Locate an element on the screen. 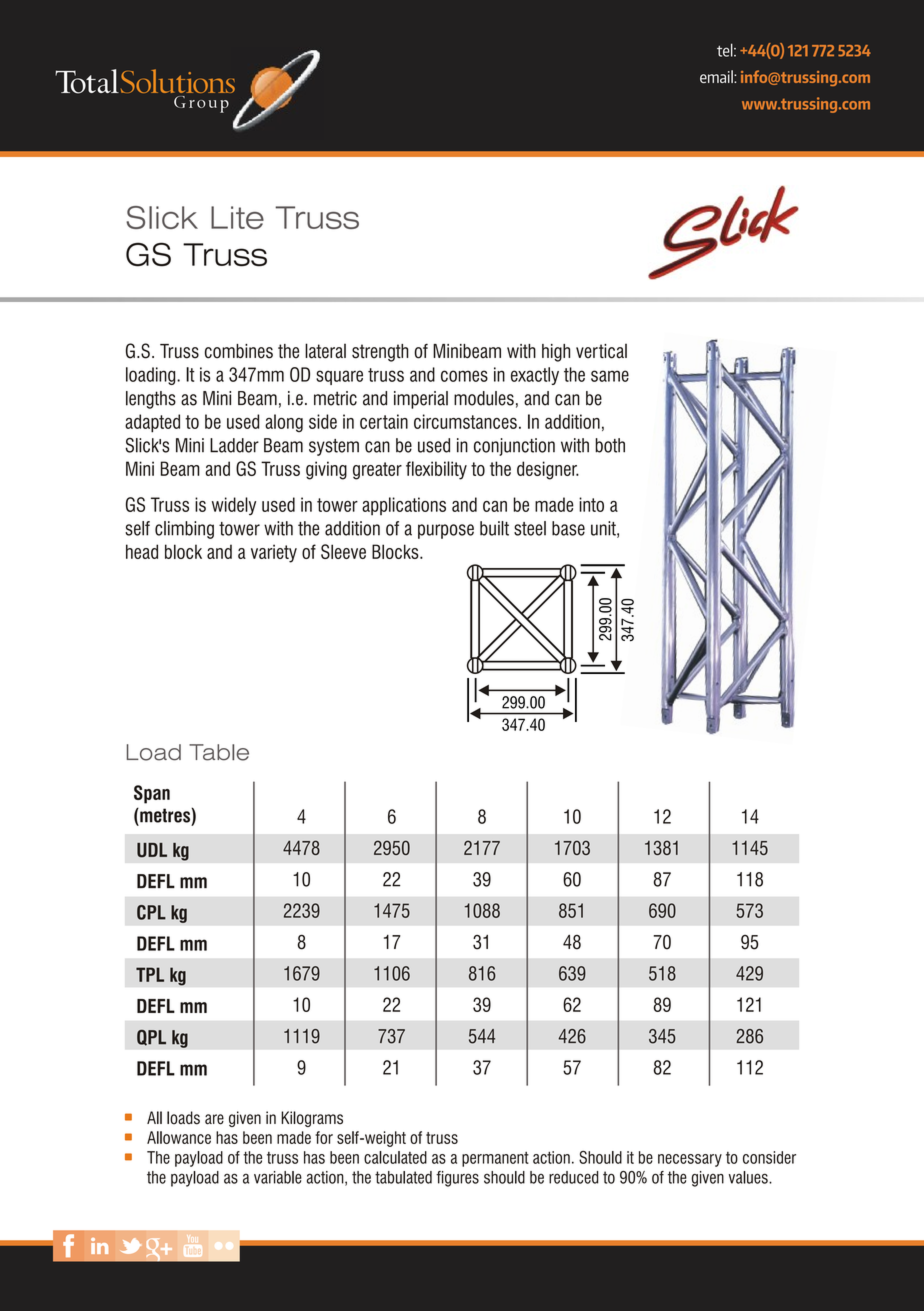 The height and width of the screenshot is (1311, 924). strength is located at coordinates (380, 353).
